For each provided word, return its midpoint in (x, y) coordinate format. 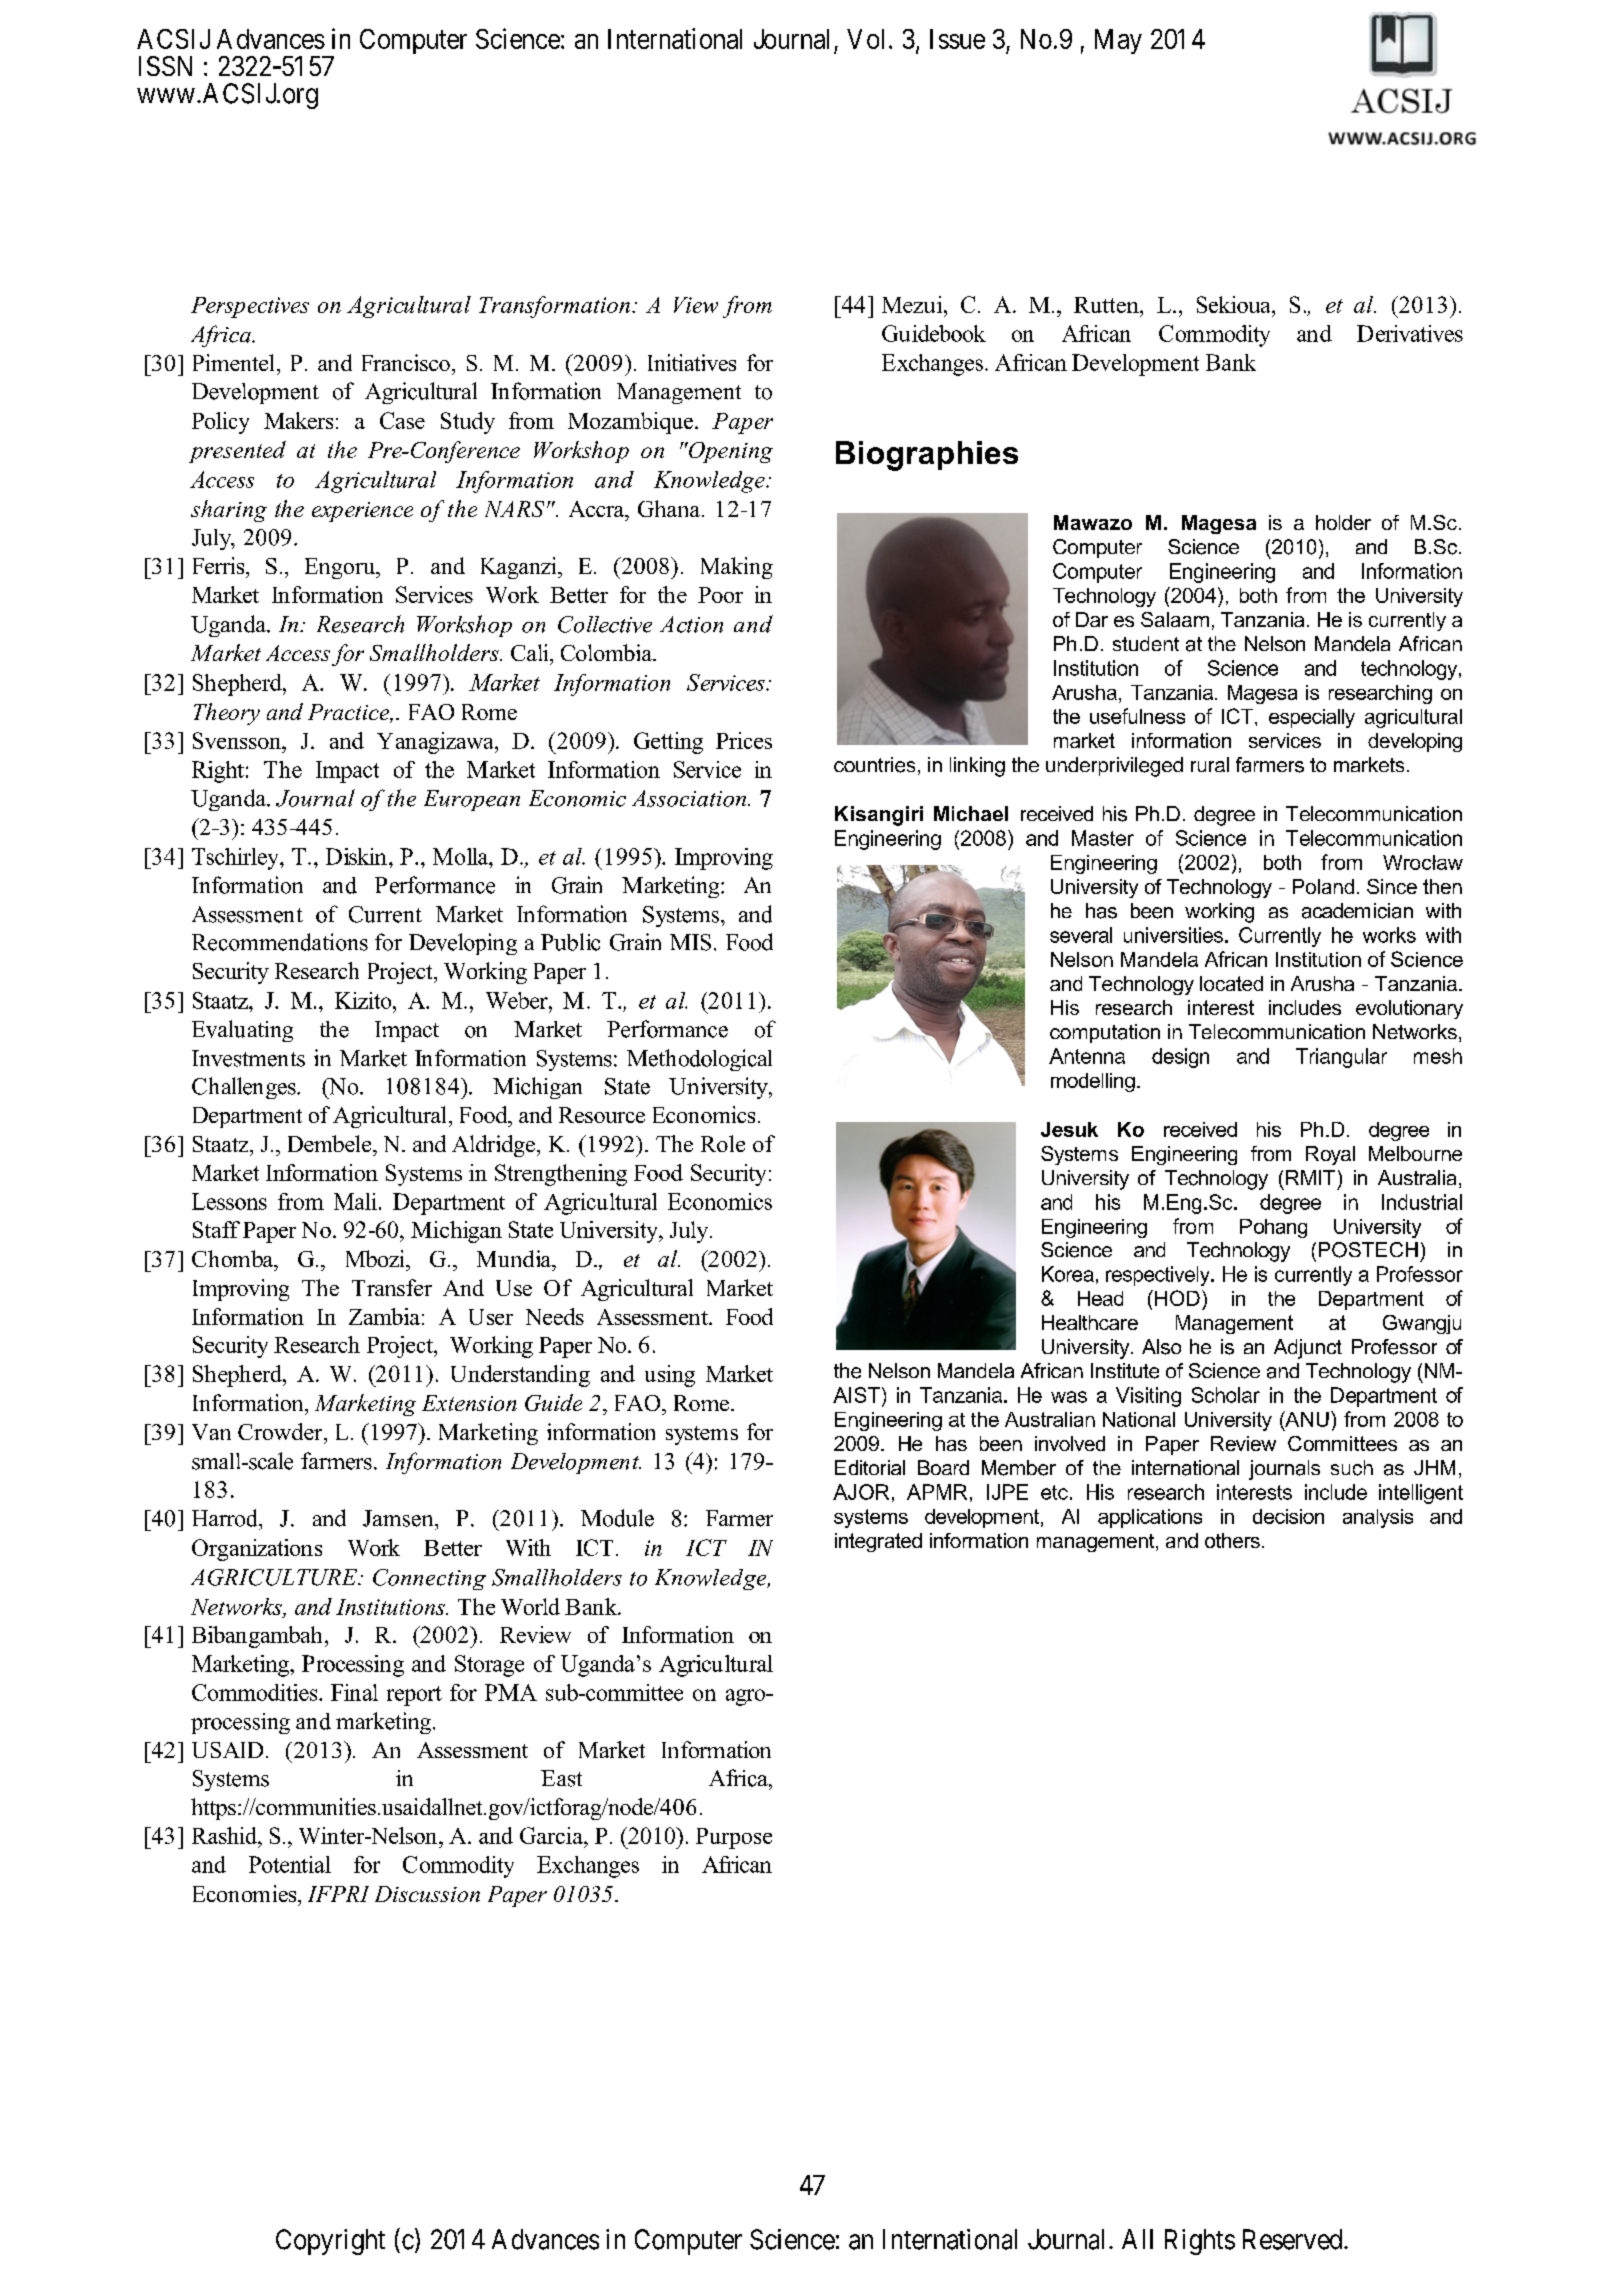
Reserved (1294, 2239)
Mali (355, 1201)
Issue (957, 39)
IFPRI (338, 1894)
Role (723, 1143)
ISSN (165, 66)
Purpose (734, 1838)
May (1118, 41)
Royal (1330, 1155)
